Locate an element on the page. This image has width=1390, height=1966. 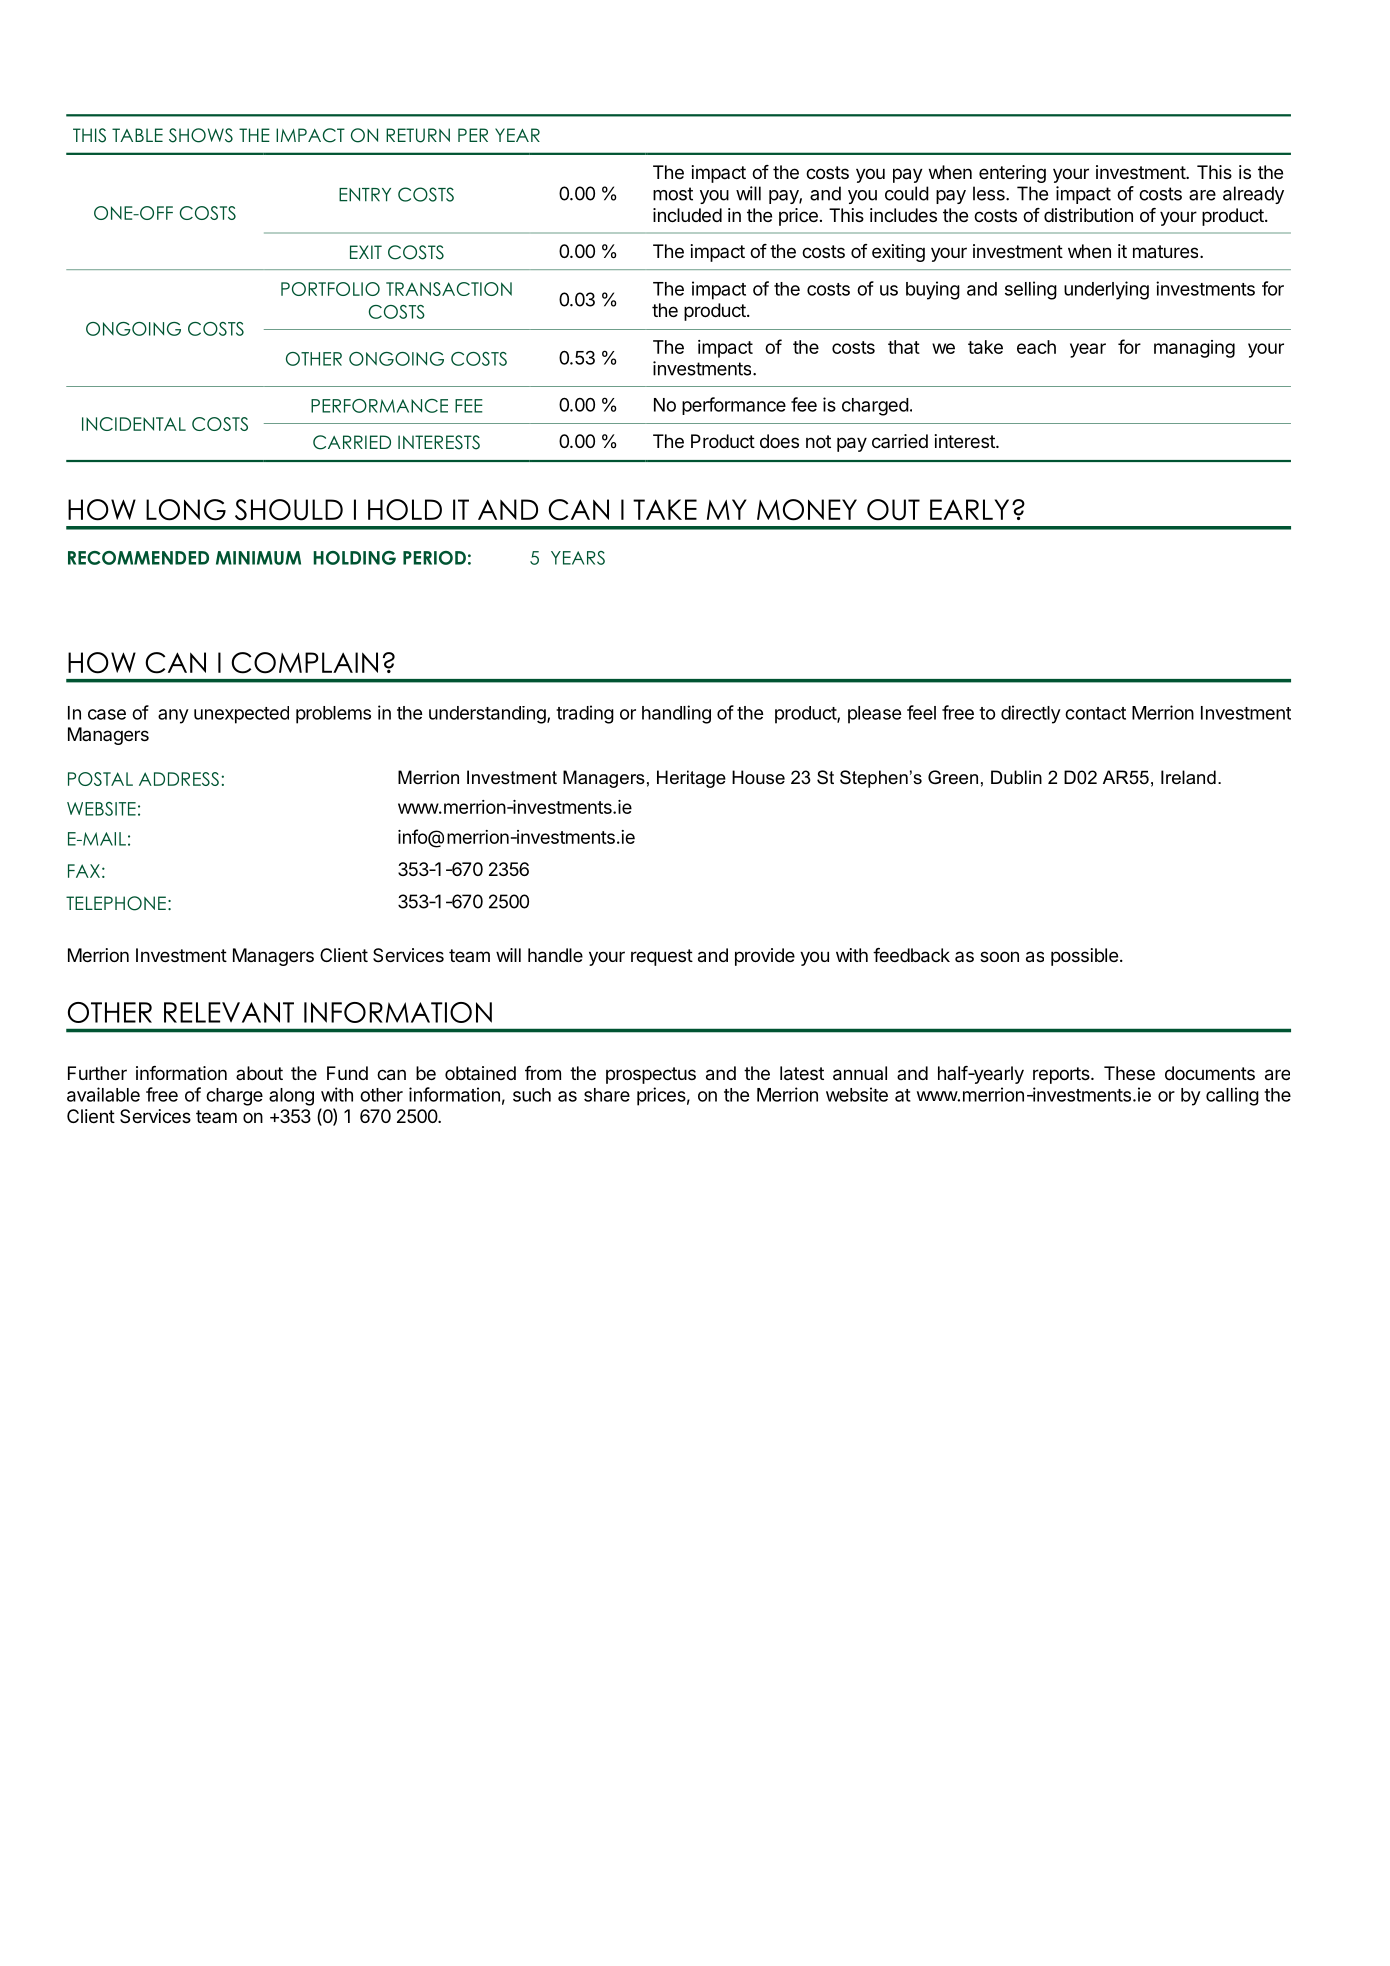
entering is located at coordinates (1012, 174).
